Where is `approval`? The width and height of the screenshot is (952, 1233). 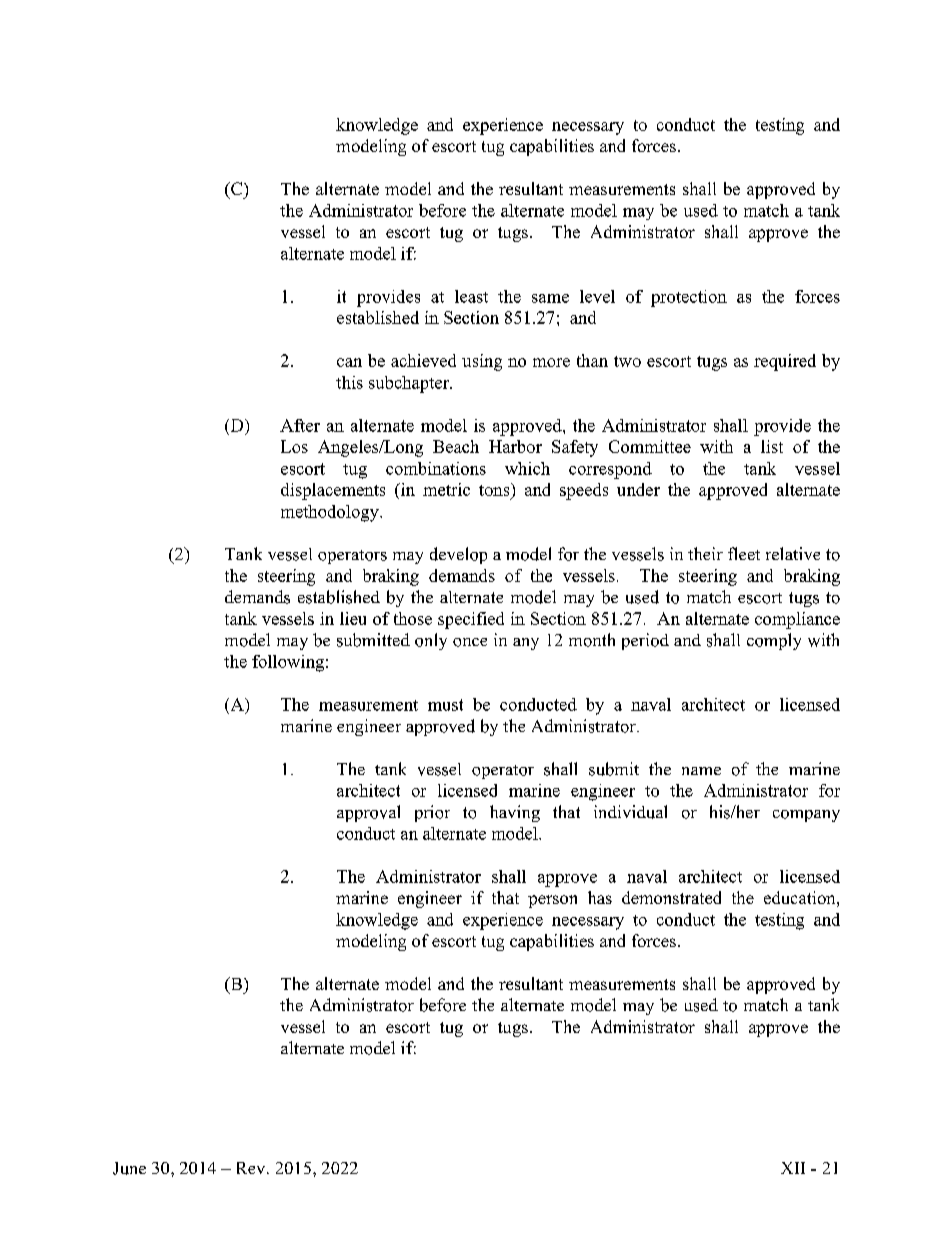 approval is located at coordinates (368, 813).
